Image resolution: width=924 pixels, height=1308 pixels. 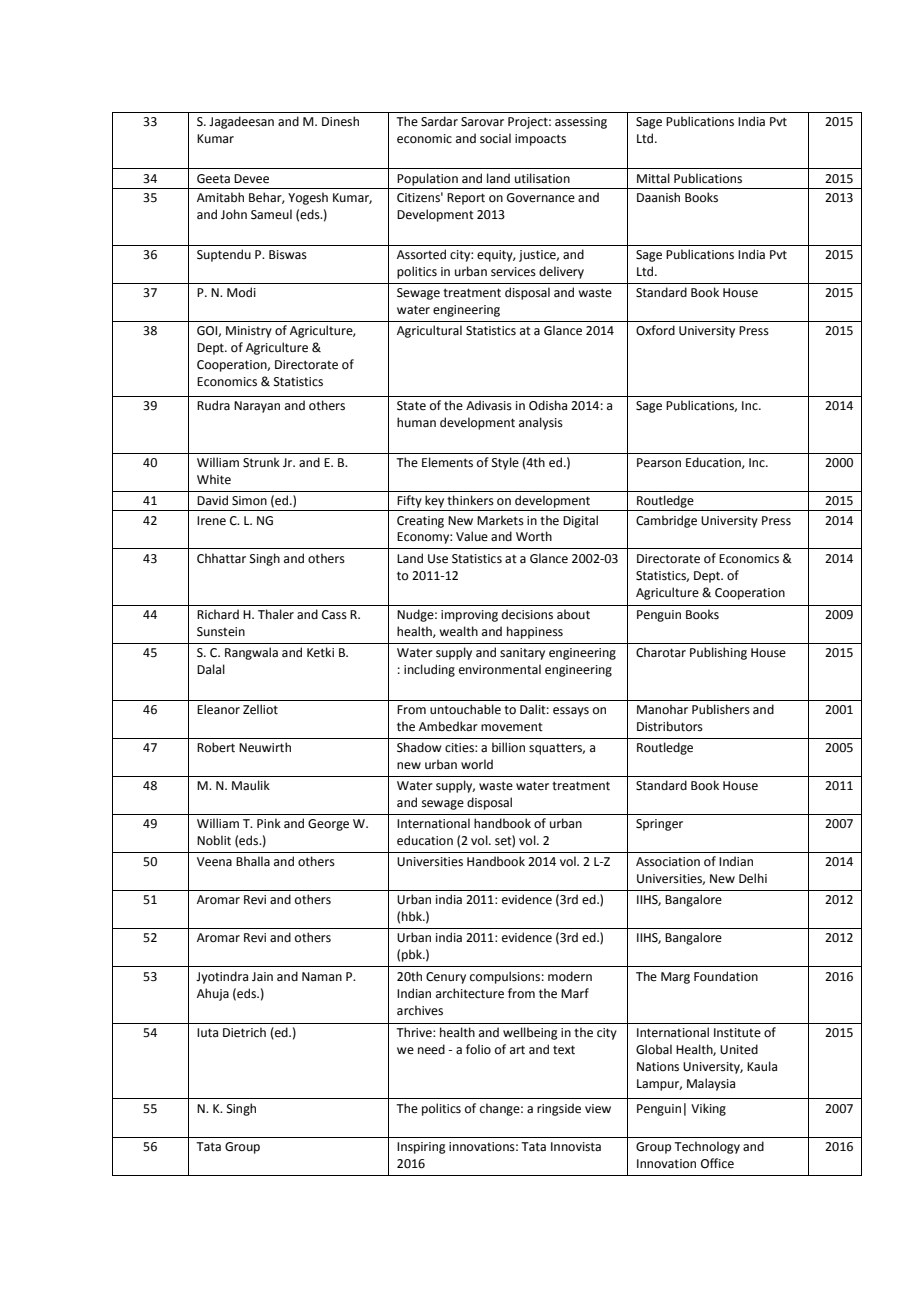 What do you see at coordinates (244, 1032) in the page?
I see `Dietrich` at bounding box center [244, 1032].
